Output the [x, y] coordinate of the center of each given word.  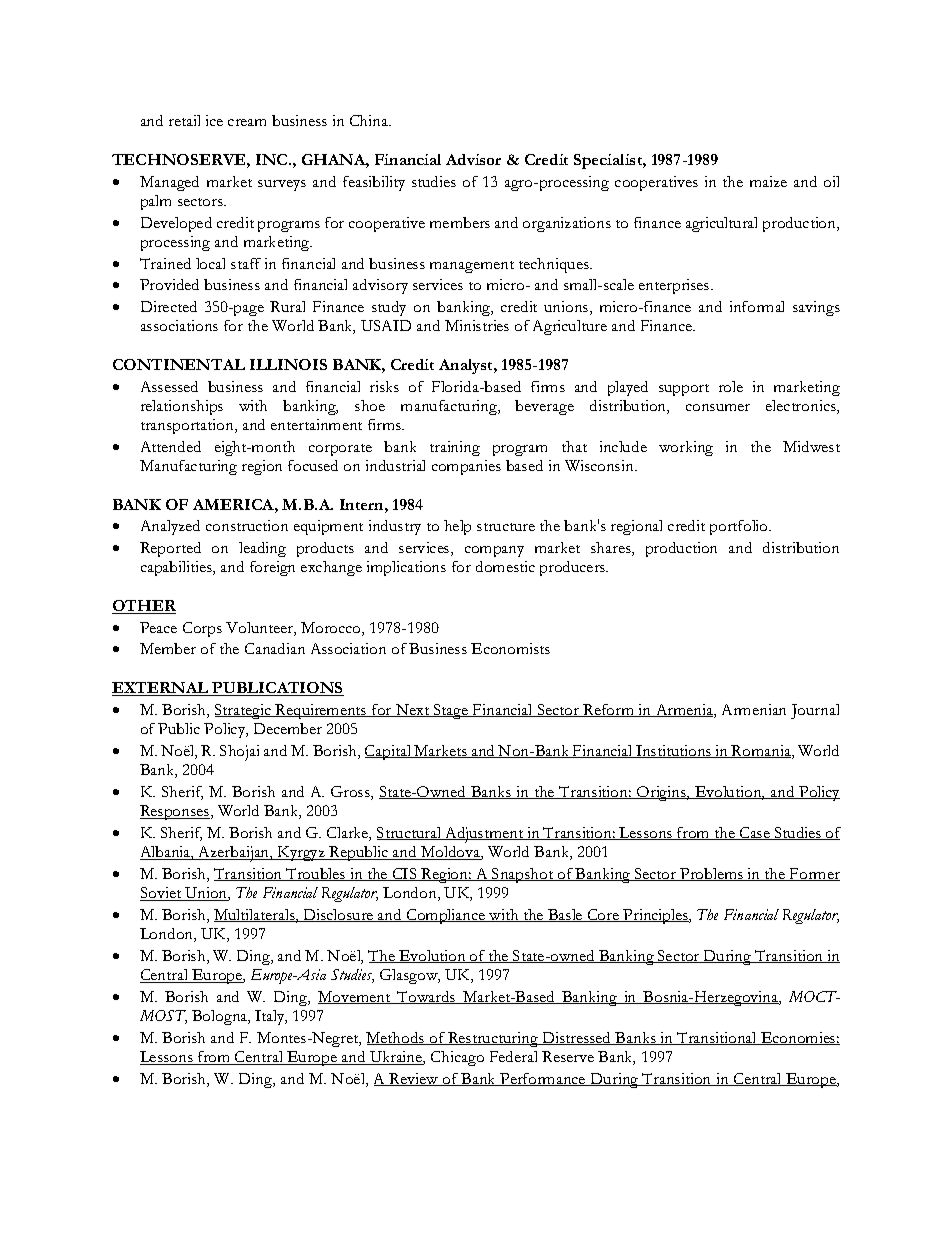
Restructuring [493, 1039]
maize [768, 181]
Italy [271, 1017]
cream [247, 122]
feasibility [374, 183]
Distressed [577, 1038]
